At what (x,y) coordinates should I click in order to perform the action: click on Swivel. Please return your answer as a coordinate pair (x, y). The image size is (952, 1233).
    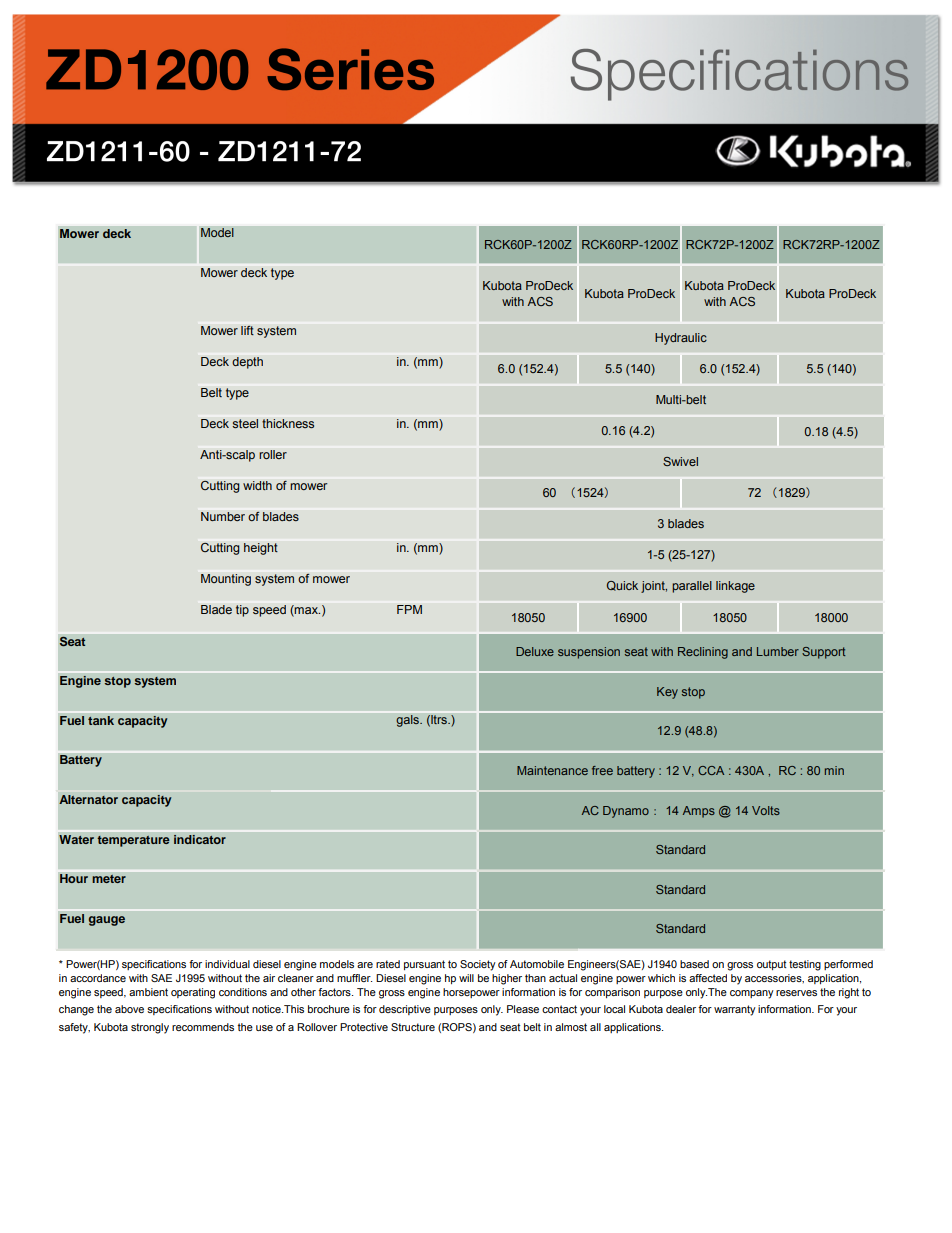
    Looking at the image, I should click on (680, 461).
